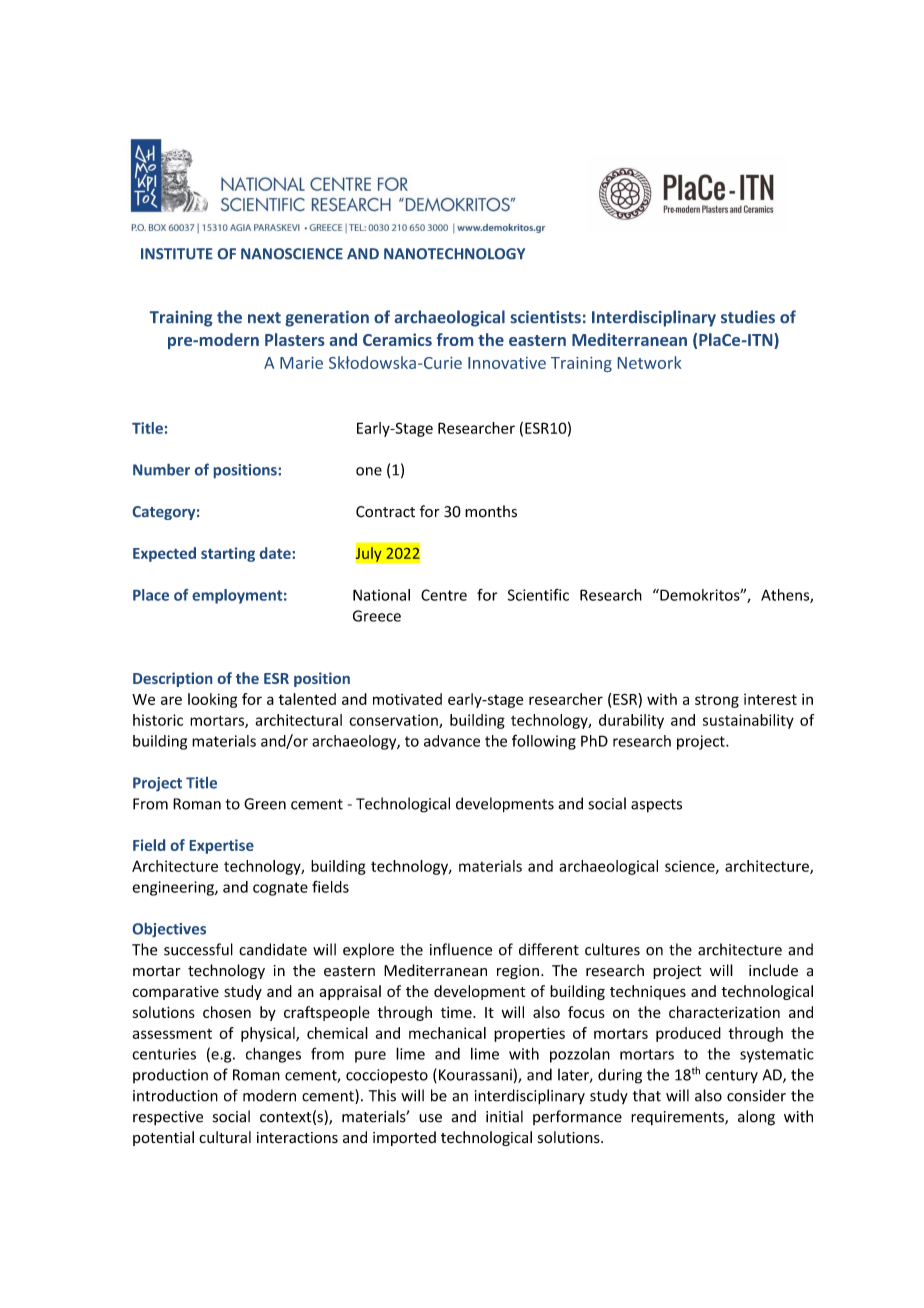 The image size is (924, 1308). Describe the element at coordinates (280, 889) in the image. I see `cognate` at that location.
